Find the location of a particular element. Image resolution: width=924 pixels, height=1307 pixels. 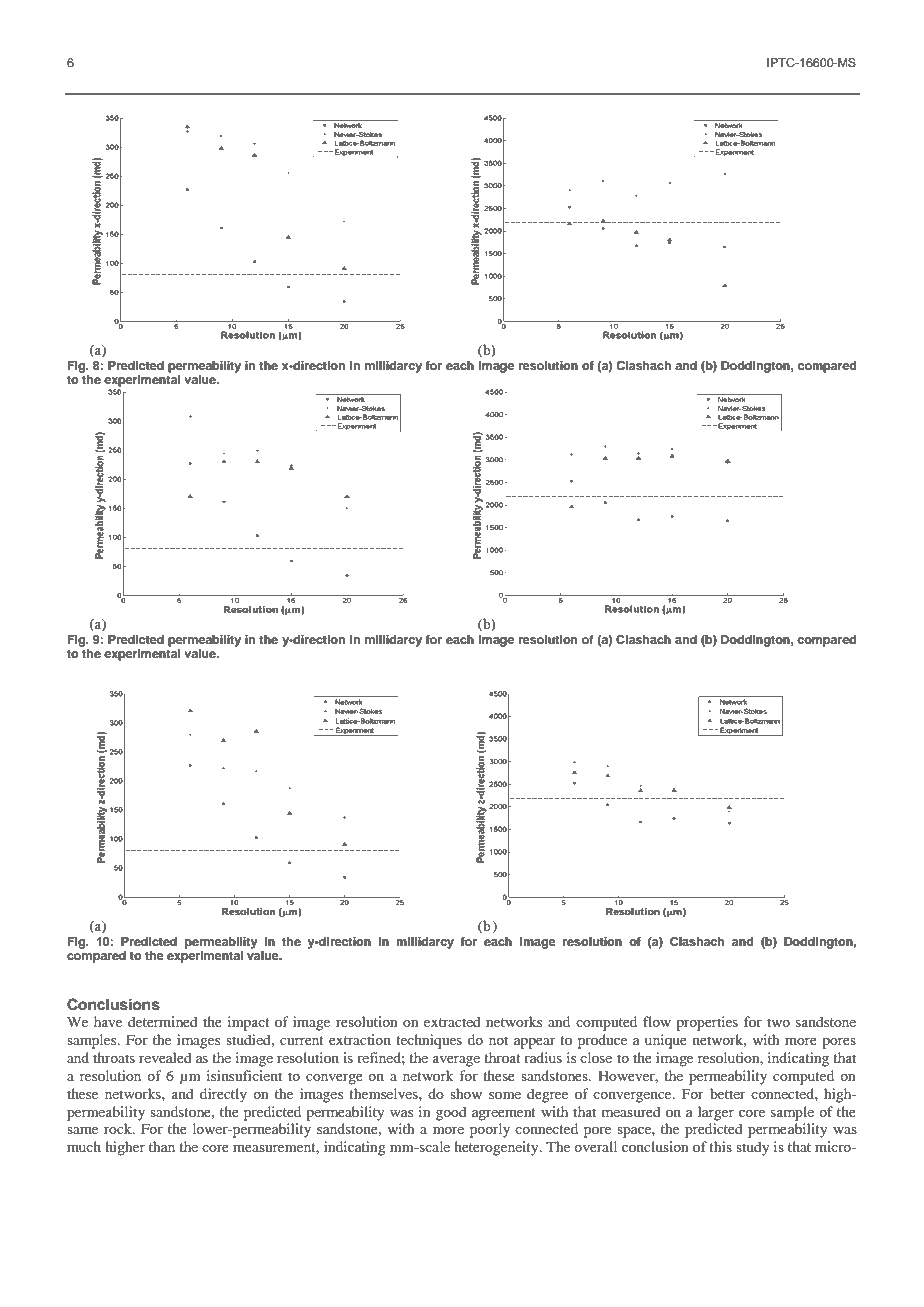

properties is located at coordinates (707, 1023).
